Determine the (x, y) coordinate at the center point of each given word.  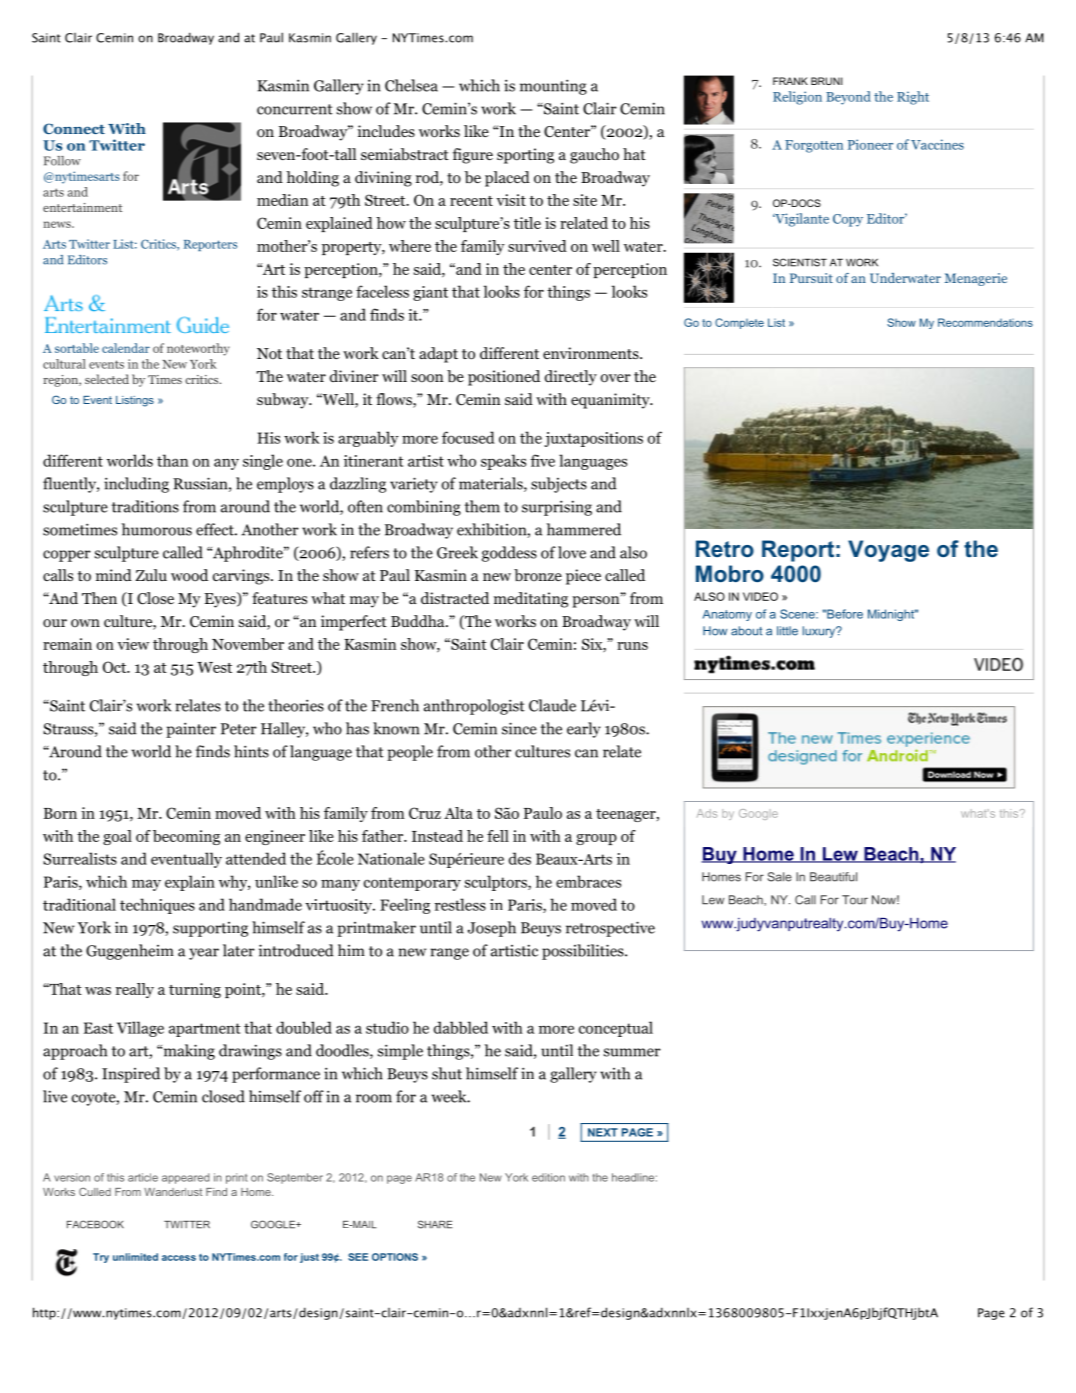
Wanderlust (173, 1192)
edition (548, 1177)
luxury (820, 632)
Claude (552, 705)
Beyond (848, 98)
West (214, 667)
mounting (553, 87)
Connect (74, 128)
